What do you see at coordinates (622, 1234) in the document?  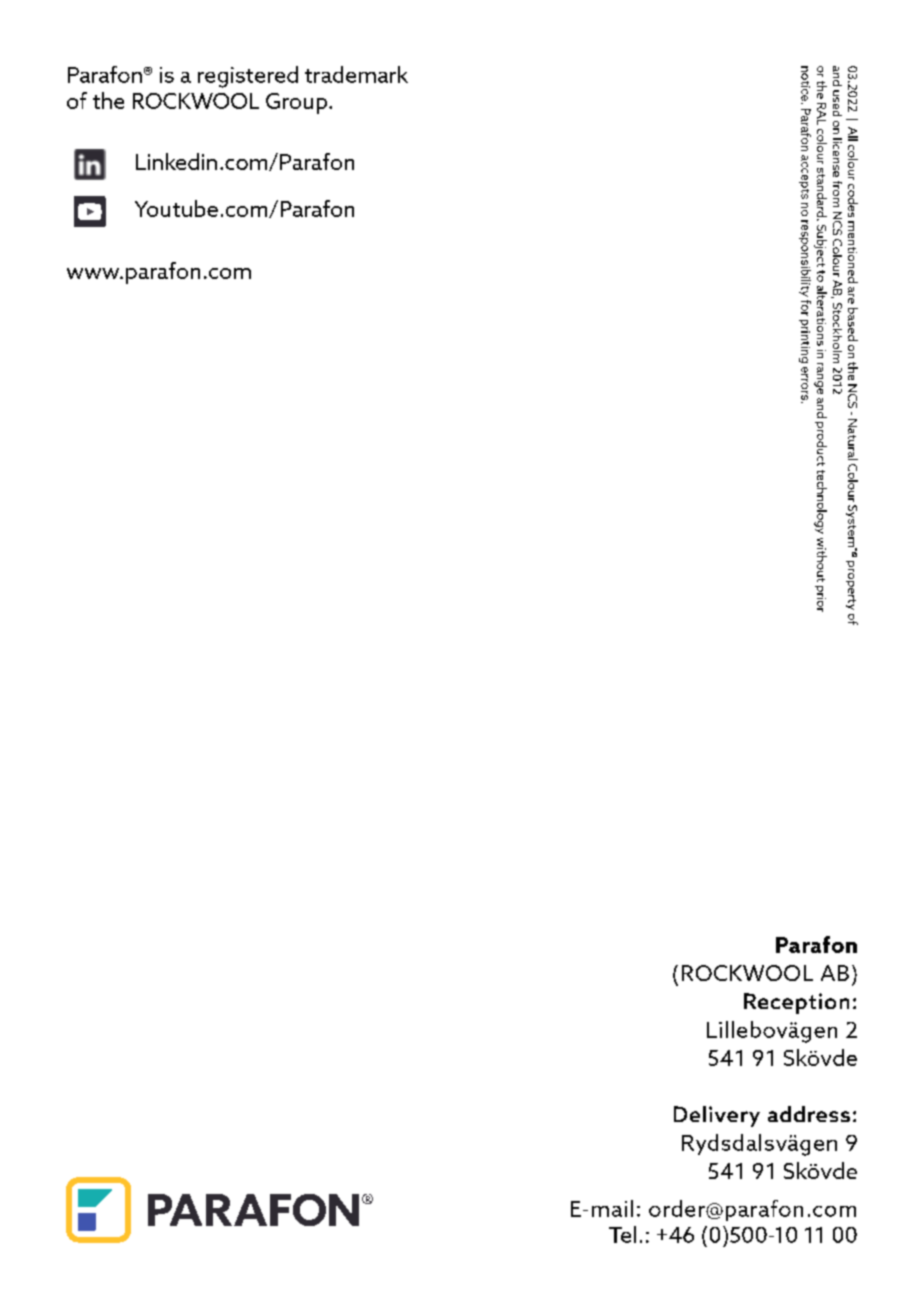 I see `Tel` at bounding box center [622, 1234].
